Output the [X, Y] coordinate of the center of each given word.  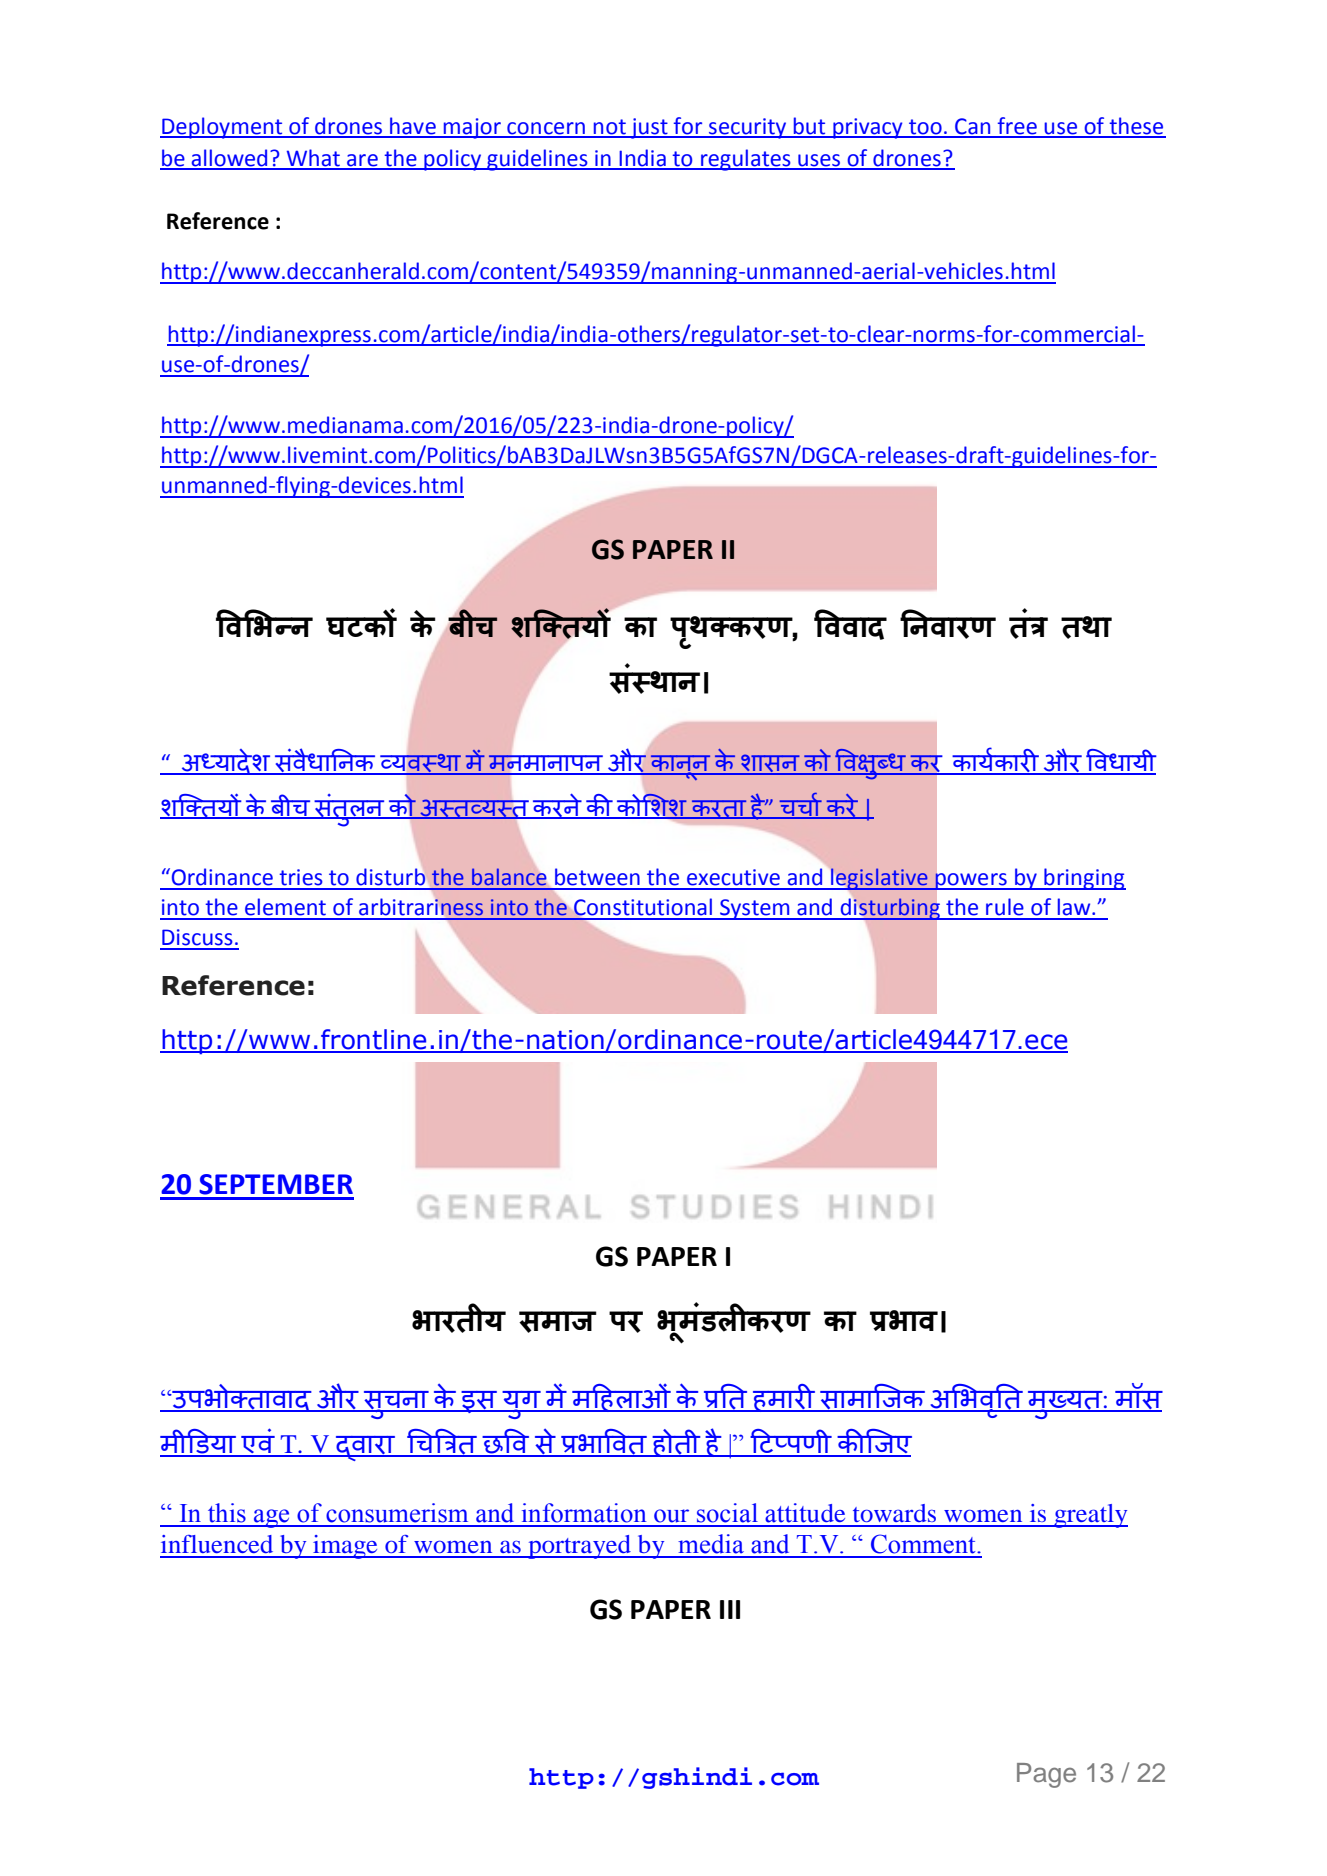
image [345, 1547]
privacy [868, 128]
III [730, 1609]
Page [1046, 1775]
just [649, 128]
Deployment [222, 128]
